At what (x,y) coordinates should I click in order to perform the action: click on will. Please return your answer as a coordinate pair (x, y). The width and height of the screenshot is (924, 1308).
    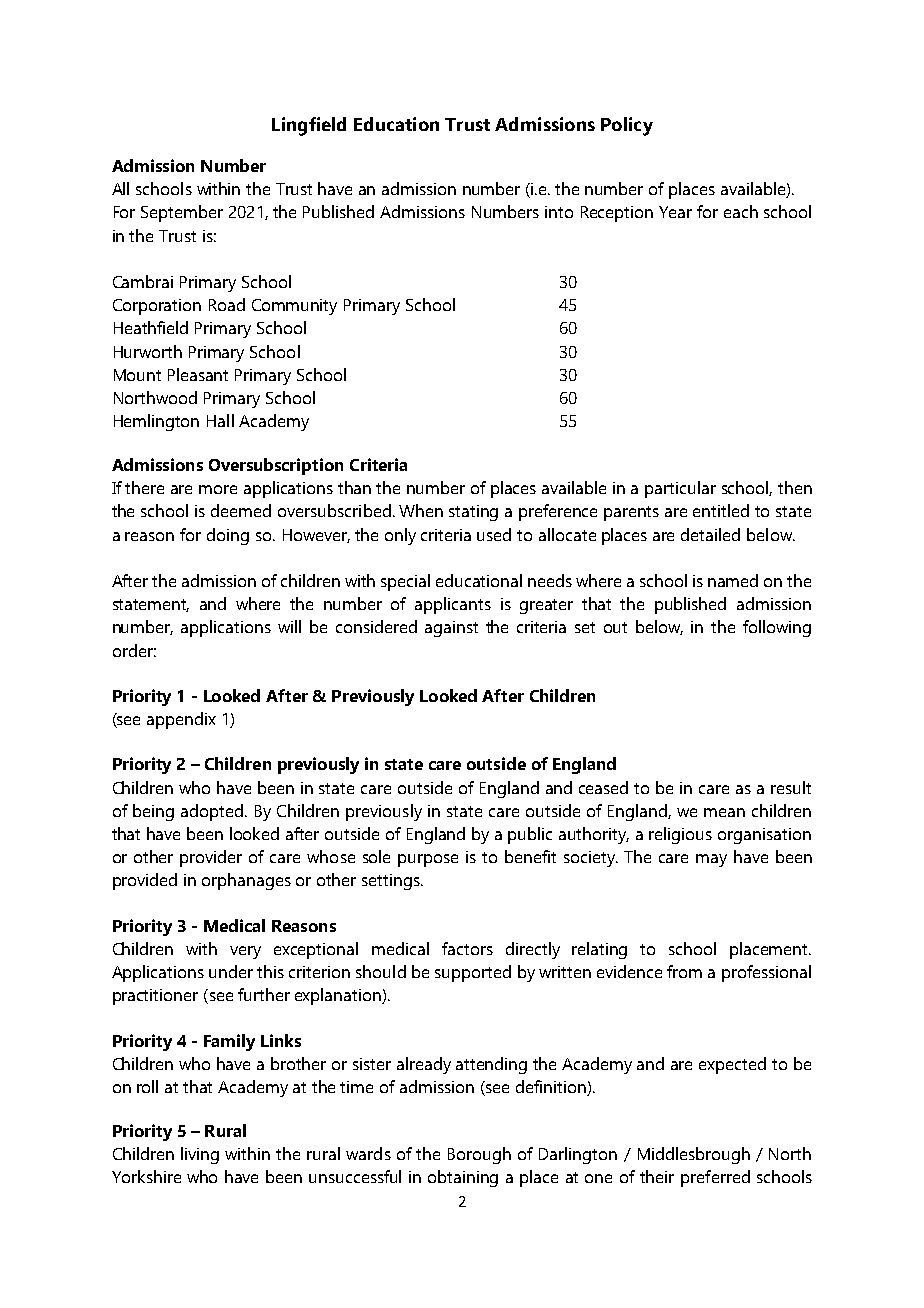
    Looking at the image, I should click on (289, 626).
